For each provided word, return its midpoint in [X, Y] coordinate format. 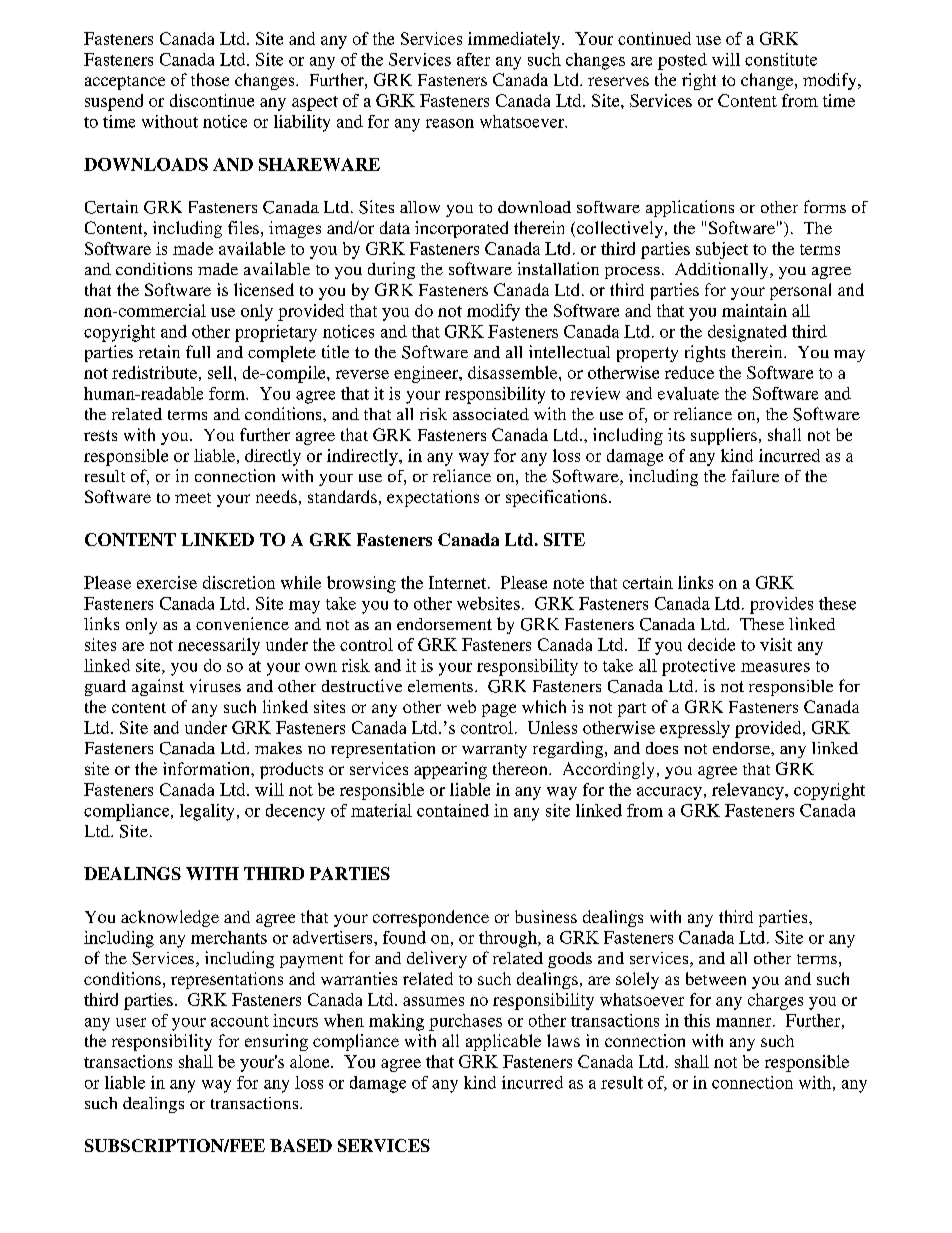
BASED [301, 1145]
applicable [503, 1042]
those [210, 79]
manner [745, 1022]
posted [682, 61]
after [473, 59]
